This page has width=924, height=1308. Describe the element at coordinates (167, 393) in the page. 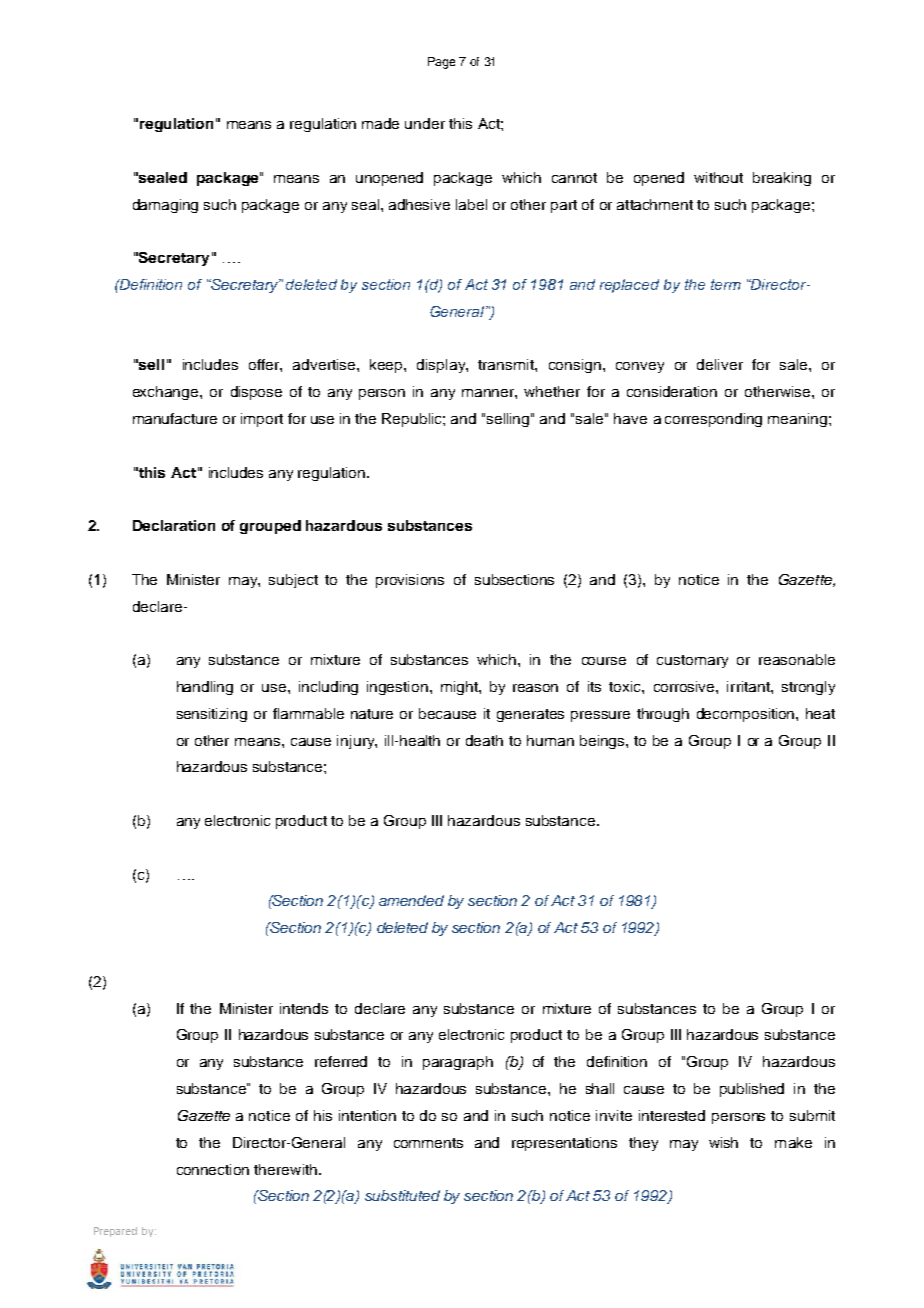

I see `exchange` at that location.
